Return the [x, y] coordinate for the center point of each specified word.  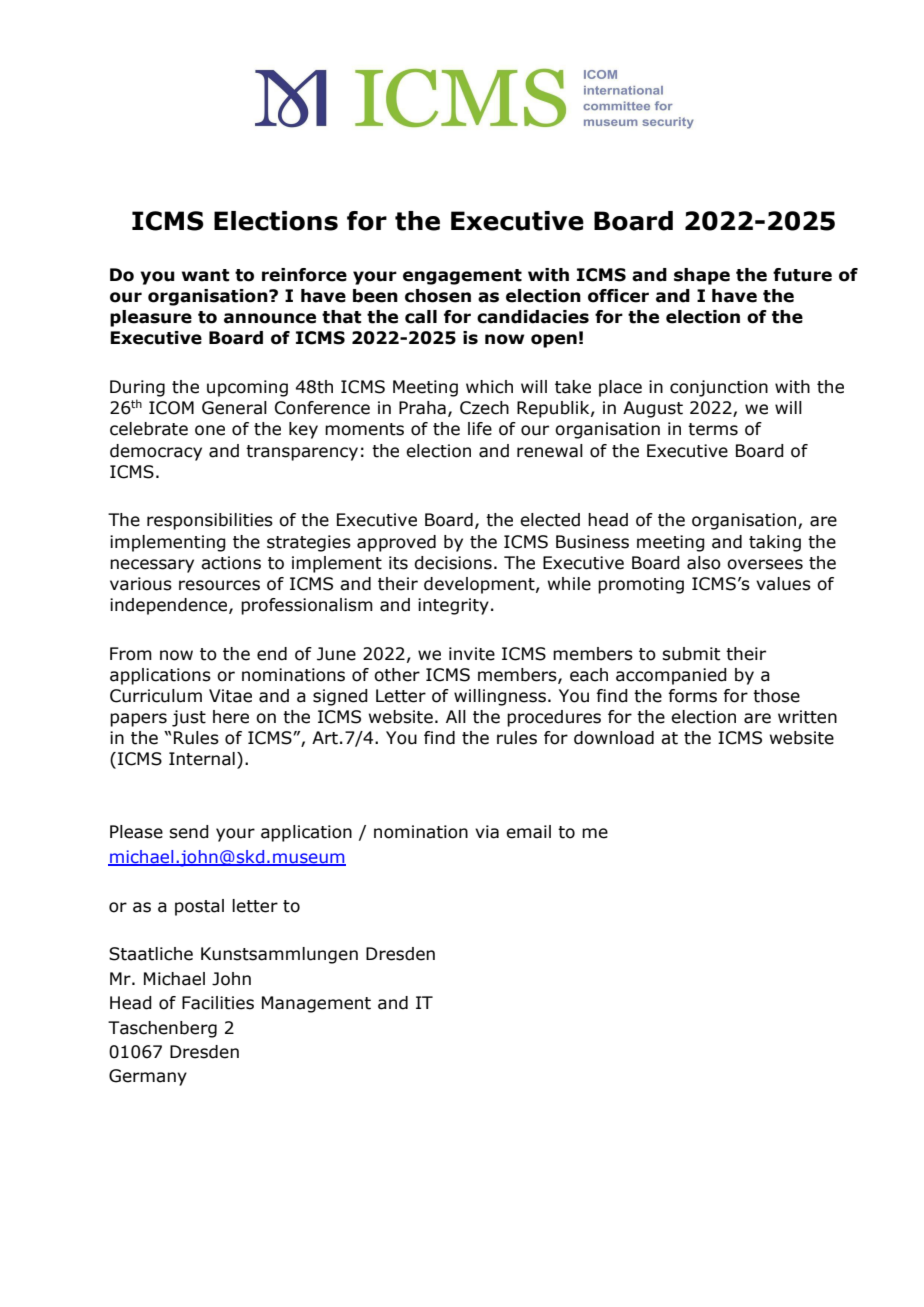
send [189, 832]
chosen [438, 296]
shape [702, 276]
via [487, 832]
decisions [453, 563]
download [614, 738]
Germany [148, 1077]
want [205, 275]
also [704, 563]
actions [231, 563]
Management [316, 1004]
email [528, 832]
